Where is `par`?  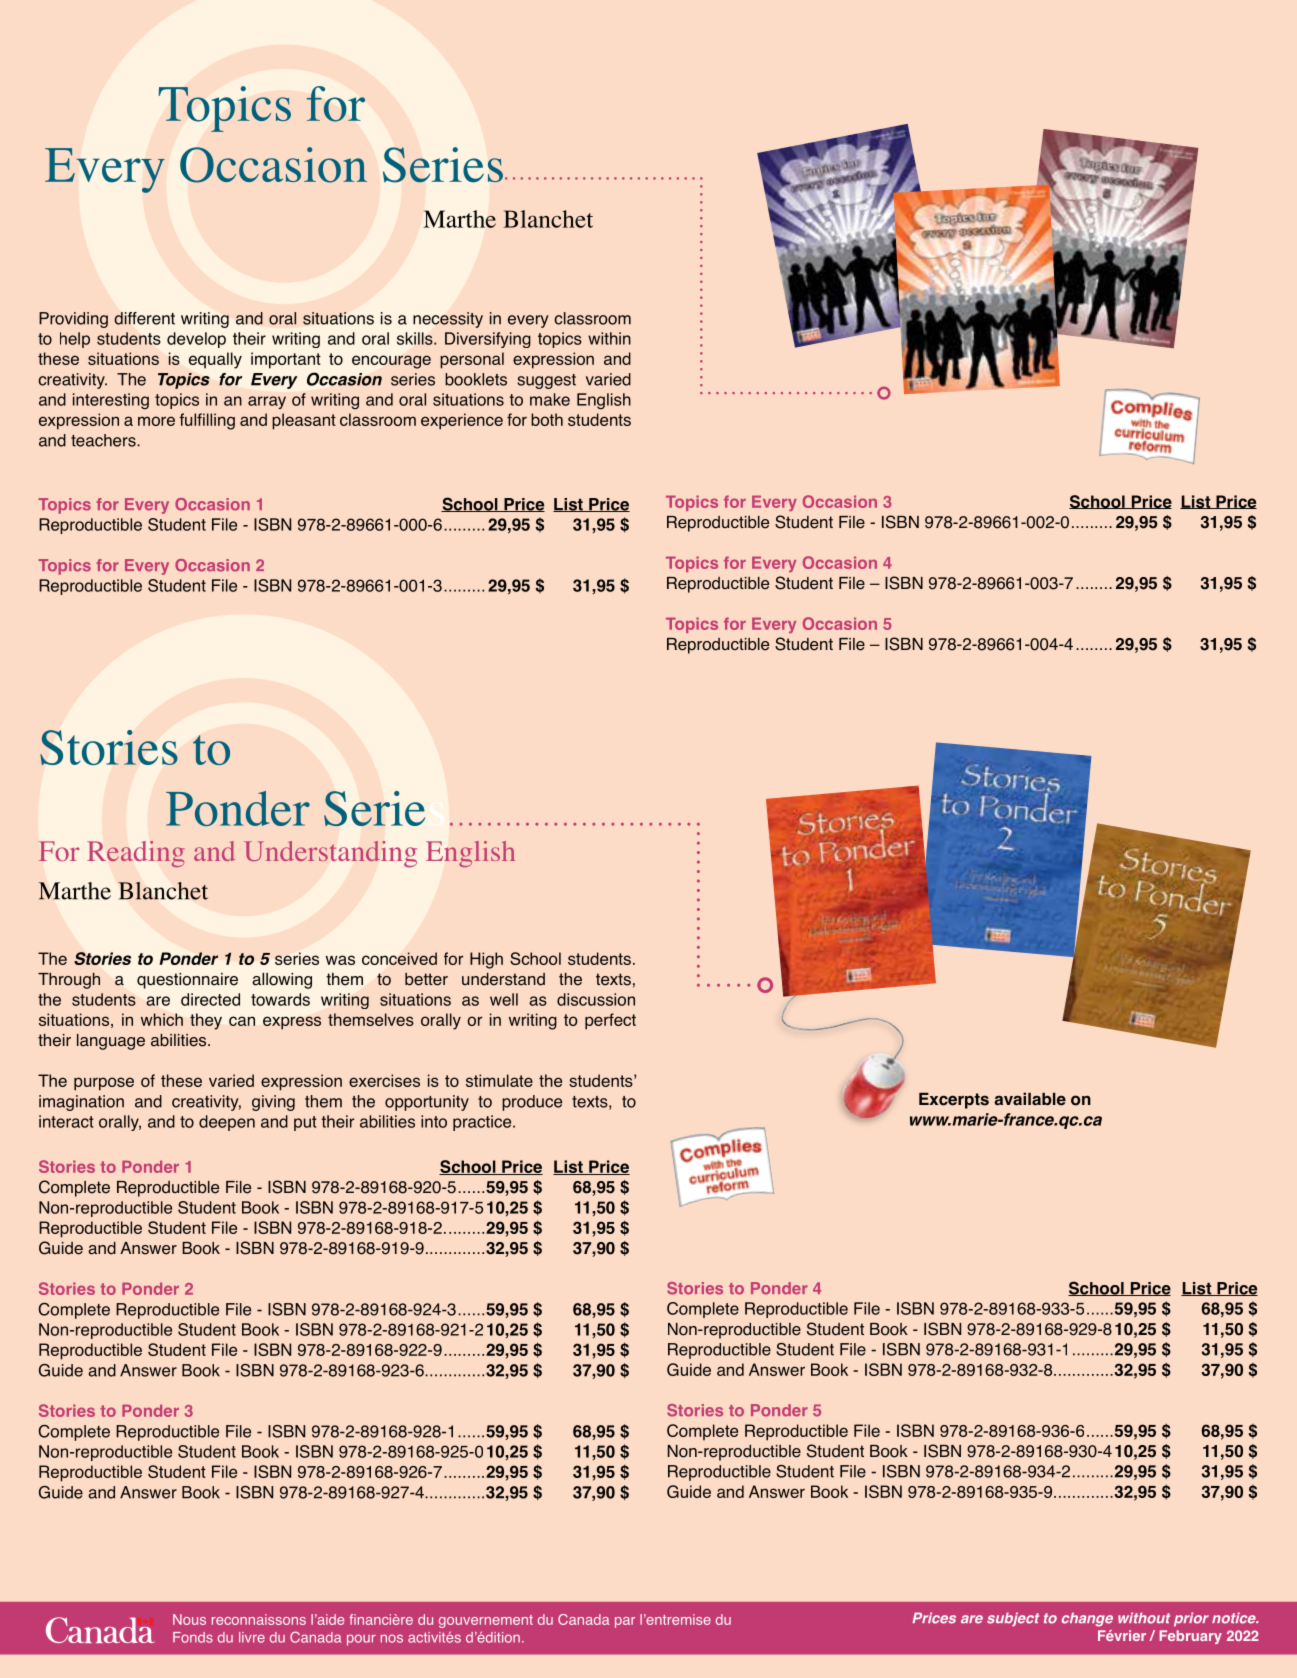 par is located at coordinates (625, 1622).
